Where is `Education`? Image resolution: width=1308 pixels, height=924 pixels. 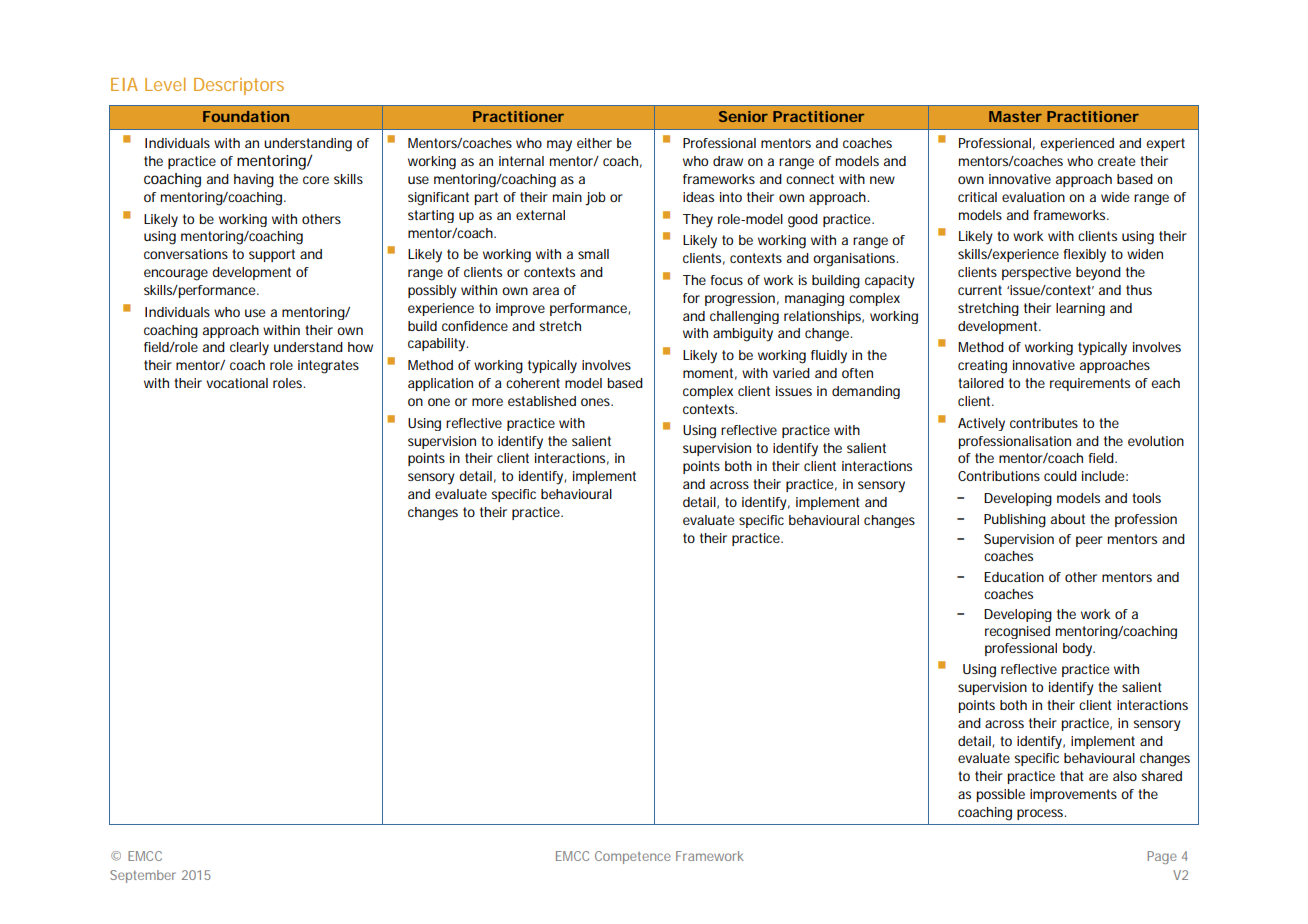
Education is located at coordinates (1014, 577).
